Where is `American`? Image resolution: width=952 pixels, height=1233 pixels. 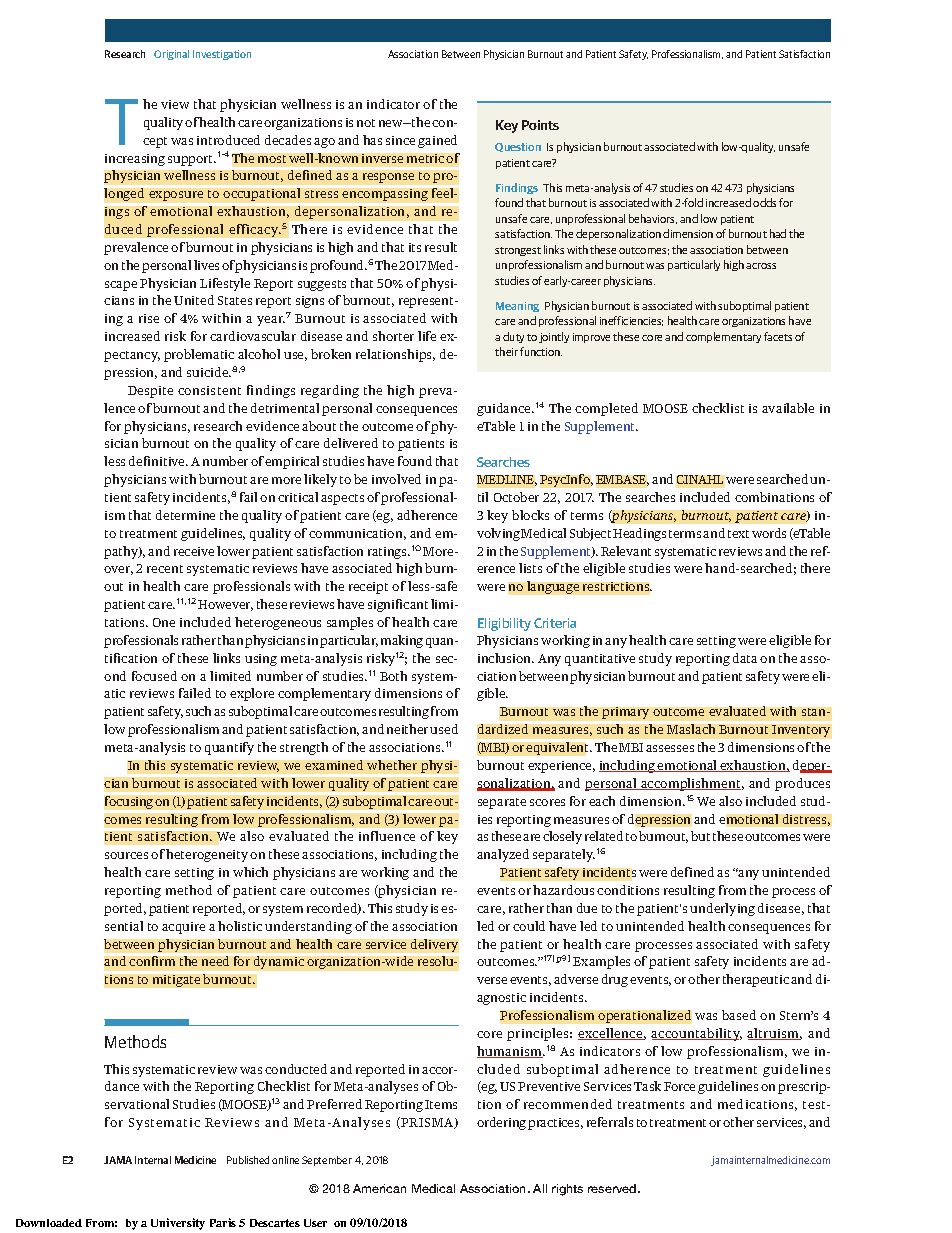 American is located at coordinates (379, 1188).
